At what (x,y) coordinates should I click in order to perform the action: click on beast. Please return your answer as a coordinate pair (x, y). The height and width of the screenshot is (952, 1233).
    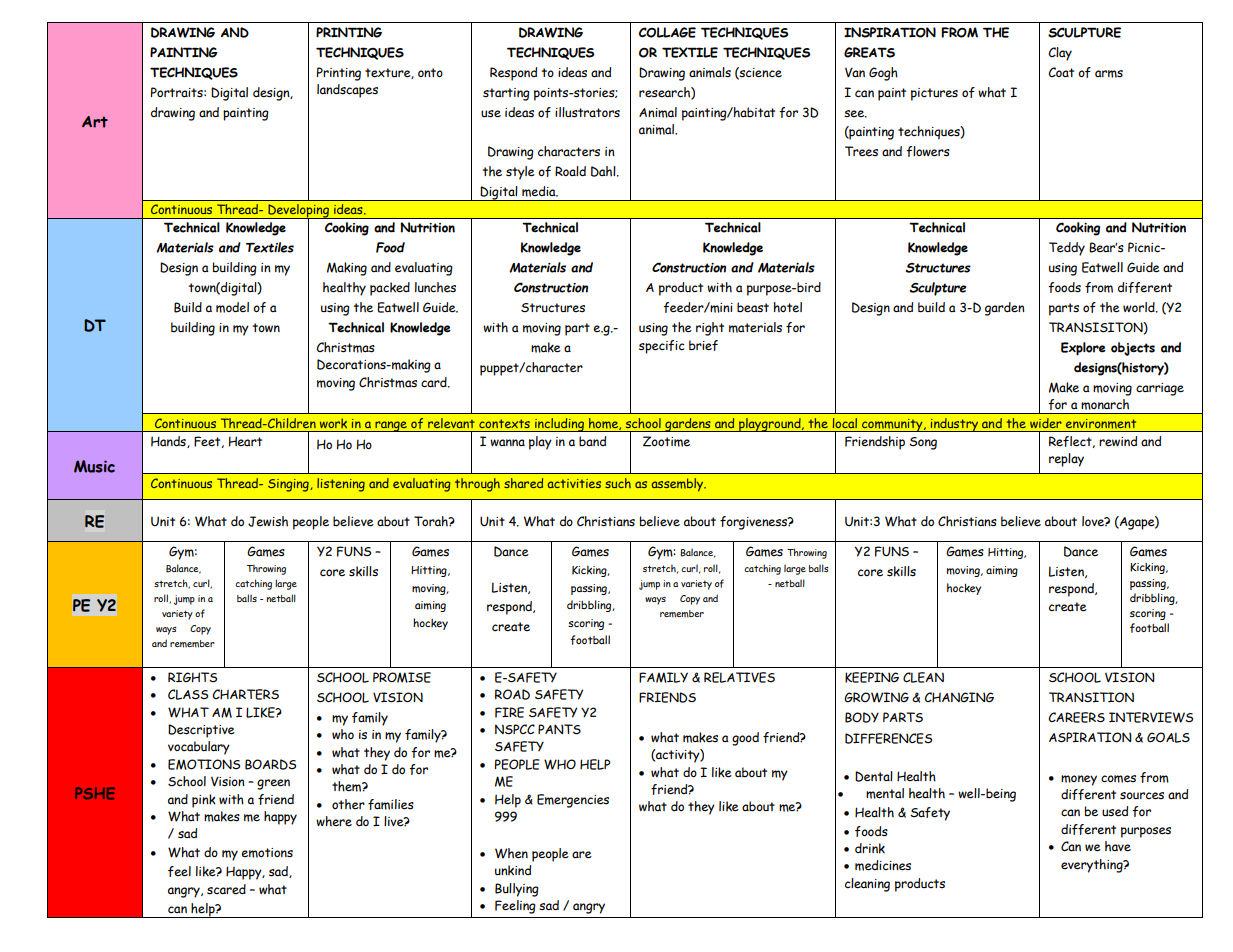
    Looking at the image, I should click on (753, 307).
